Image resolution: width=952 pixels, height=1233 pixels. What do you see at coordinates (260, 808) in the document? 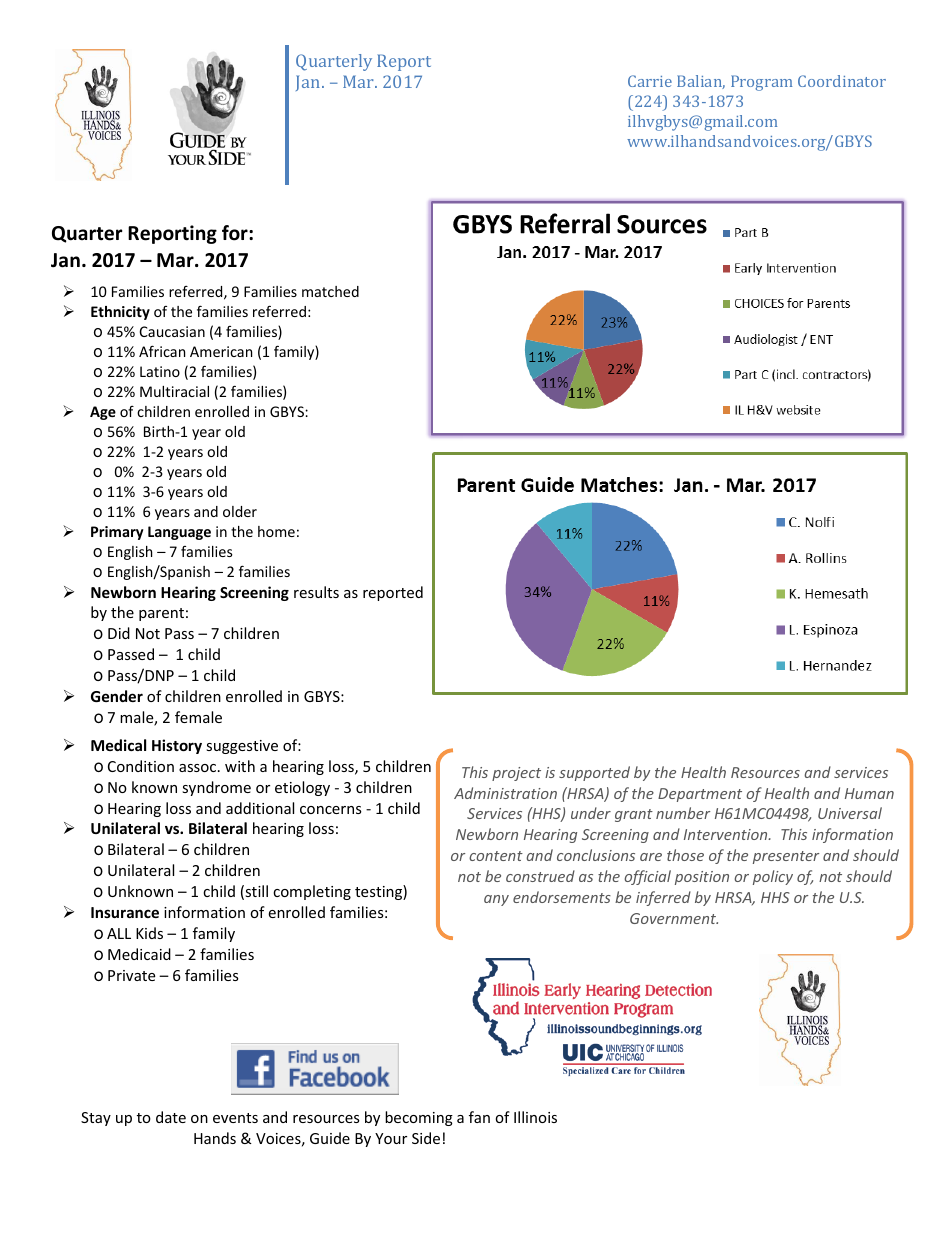
I see `additional` at bounding box center [260, 808].
